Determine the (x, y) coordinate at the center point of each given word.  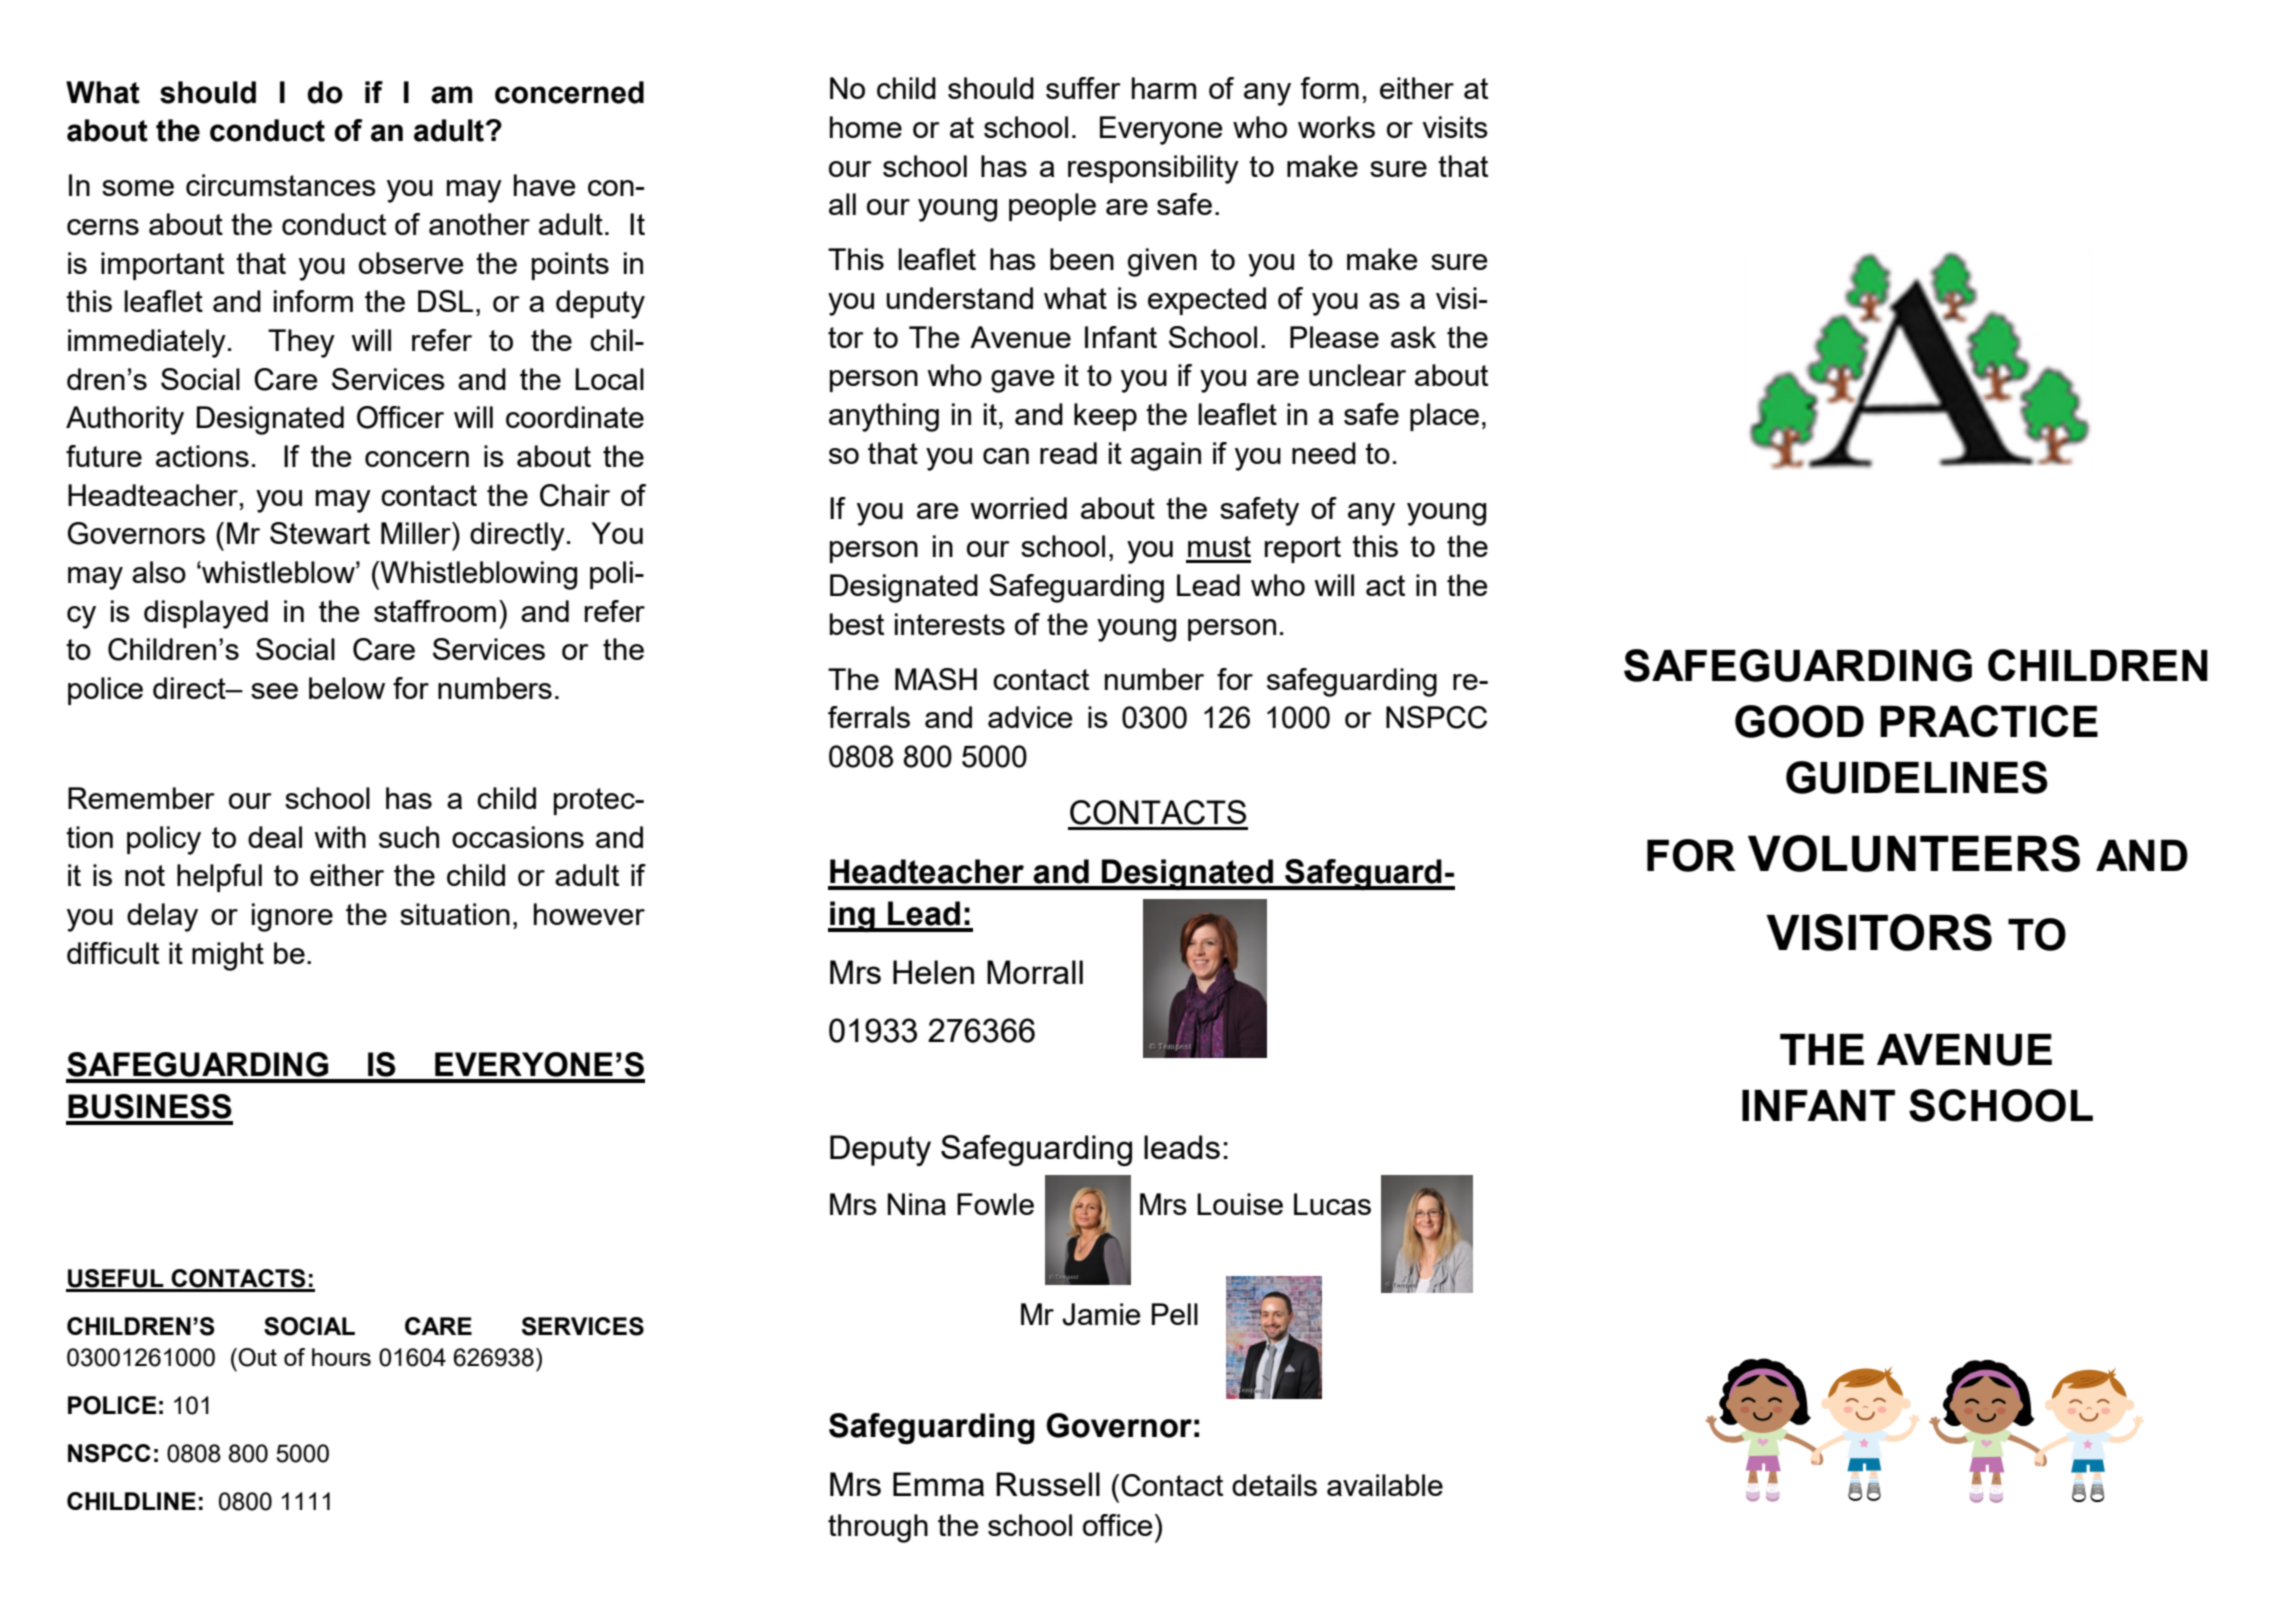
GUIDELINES (1917, 777)
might (228, 956)
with (340, 837)
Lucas (1332, 1204)
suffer (1083, 88)
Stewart (320, 533)
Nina (917, 1204)
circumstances (281, 185)
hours (341, 1357)
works (1336, 127)
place (1444, 417)
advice (1030, 717)
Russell (1048, 1484)
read (1068, 453)
